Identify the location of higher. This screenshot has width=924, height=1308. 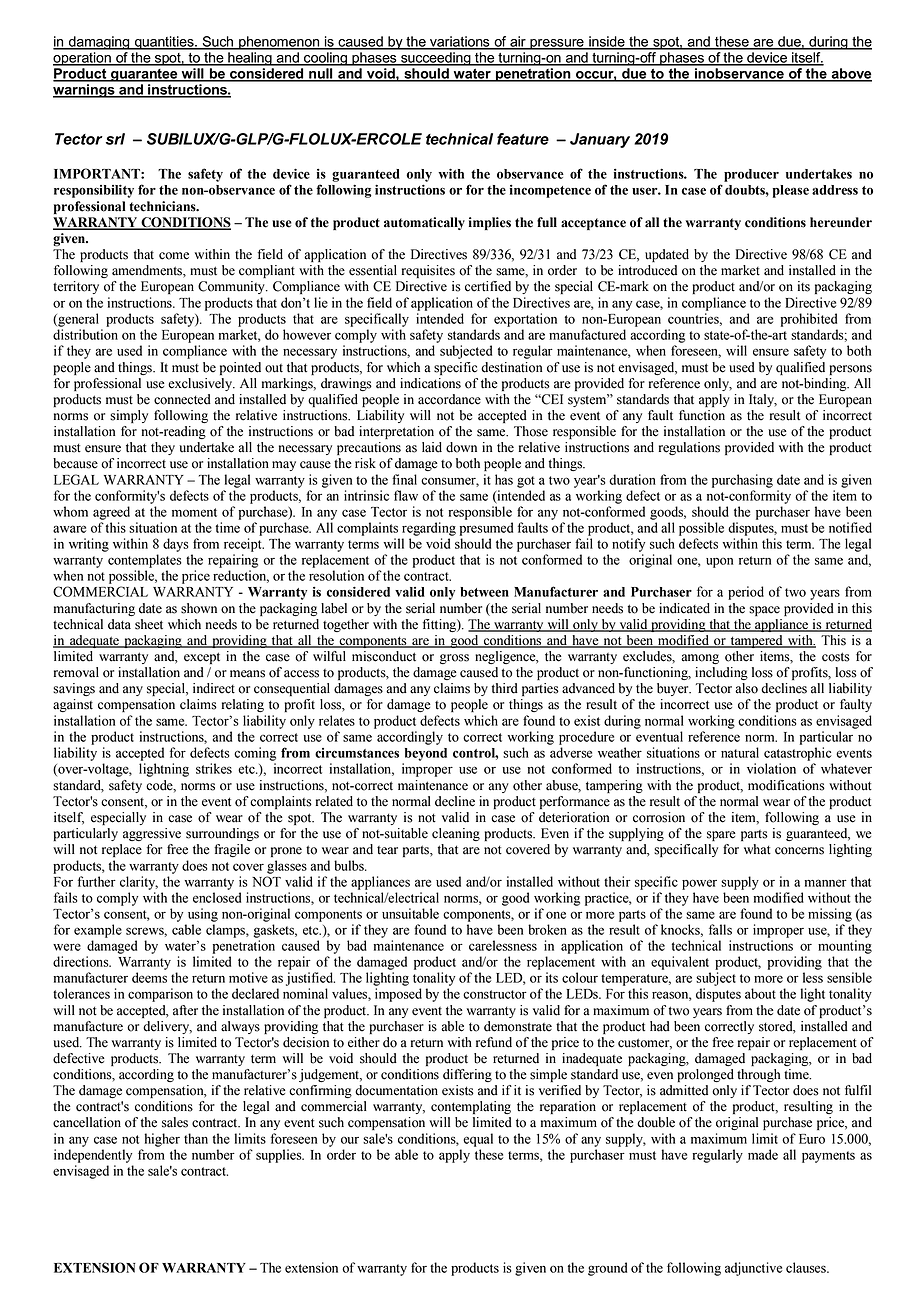
(162, 1140).
